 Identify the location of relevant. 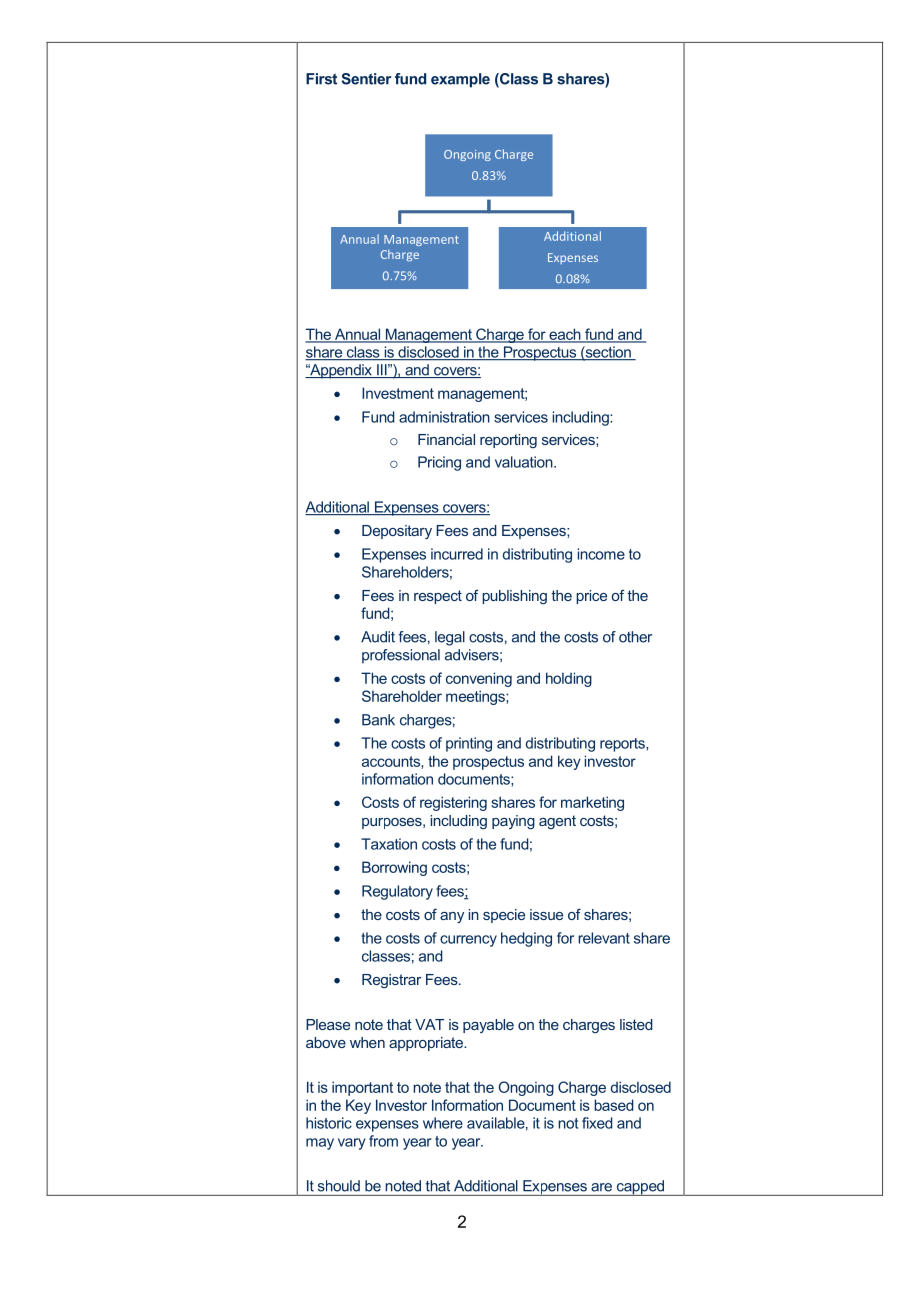
(604, 938).
